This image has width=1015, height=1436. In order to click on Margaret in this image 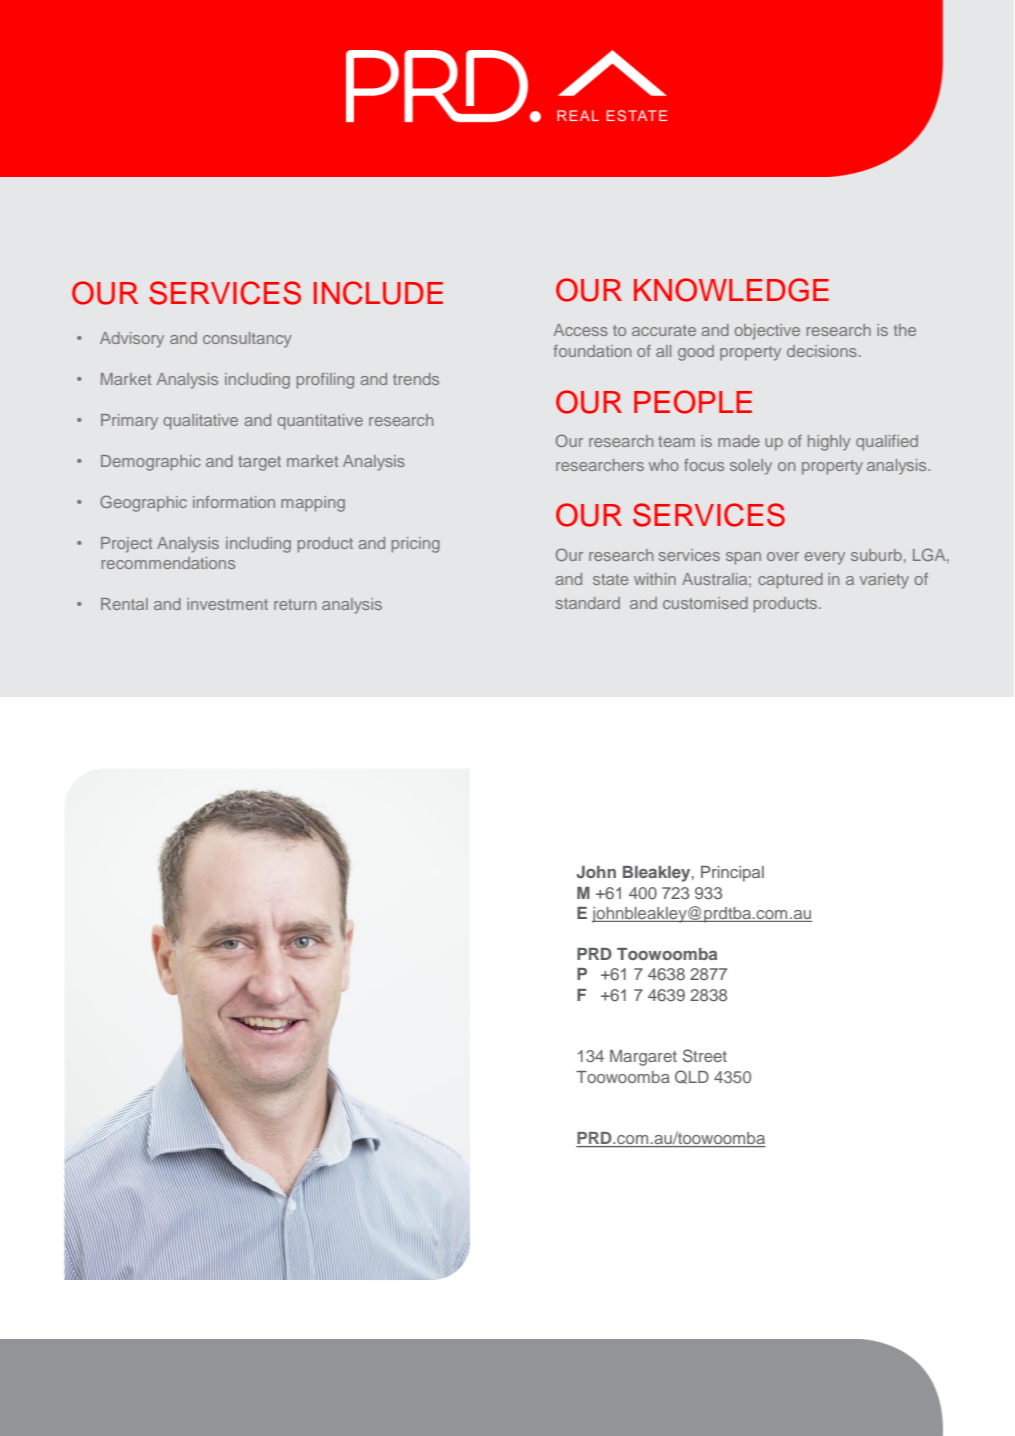, I will do `click(643, 1058)`.
